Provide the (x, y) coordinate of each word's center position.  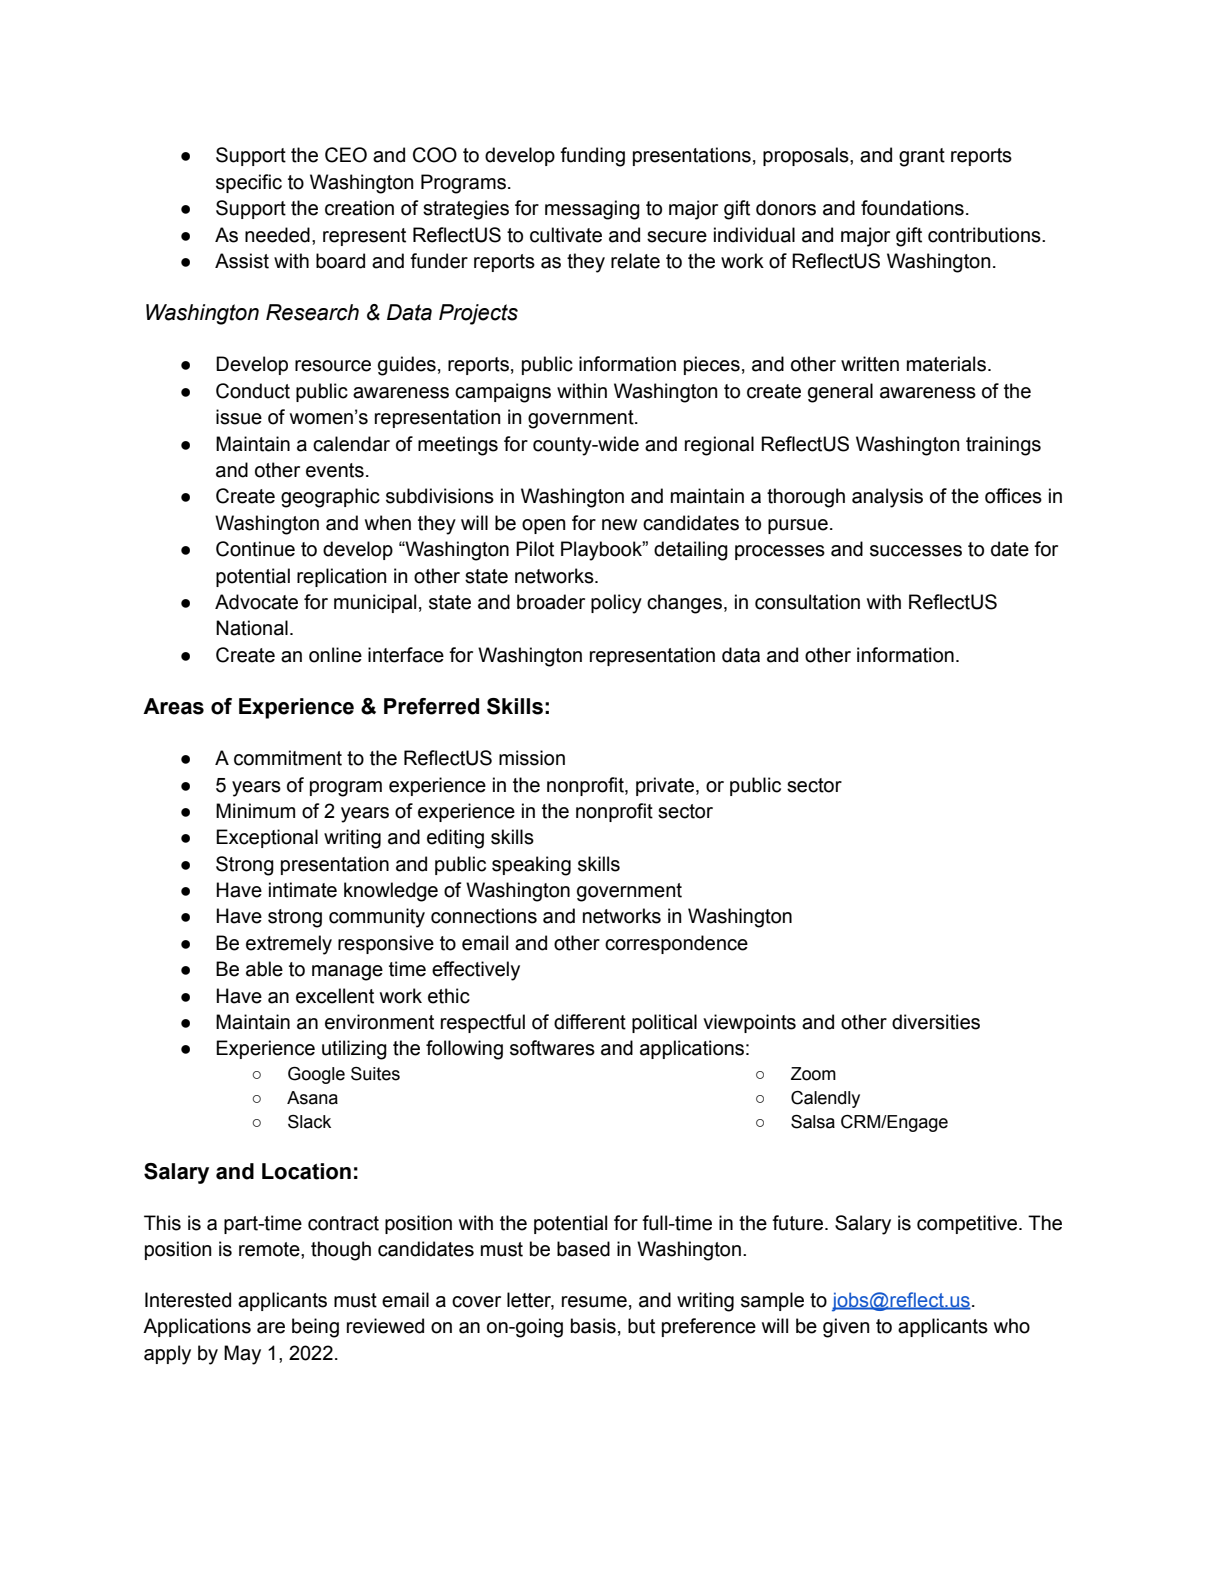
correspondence (676, 944)
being (315, 1328)
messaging (592, 210)
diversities (936, 1022)
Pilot (535, 549)
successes (916, 551)
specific (249, 183)
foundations (912, 208)
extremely (289, 945)
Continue (255, 549)
